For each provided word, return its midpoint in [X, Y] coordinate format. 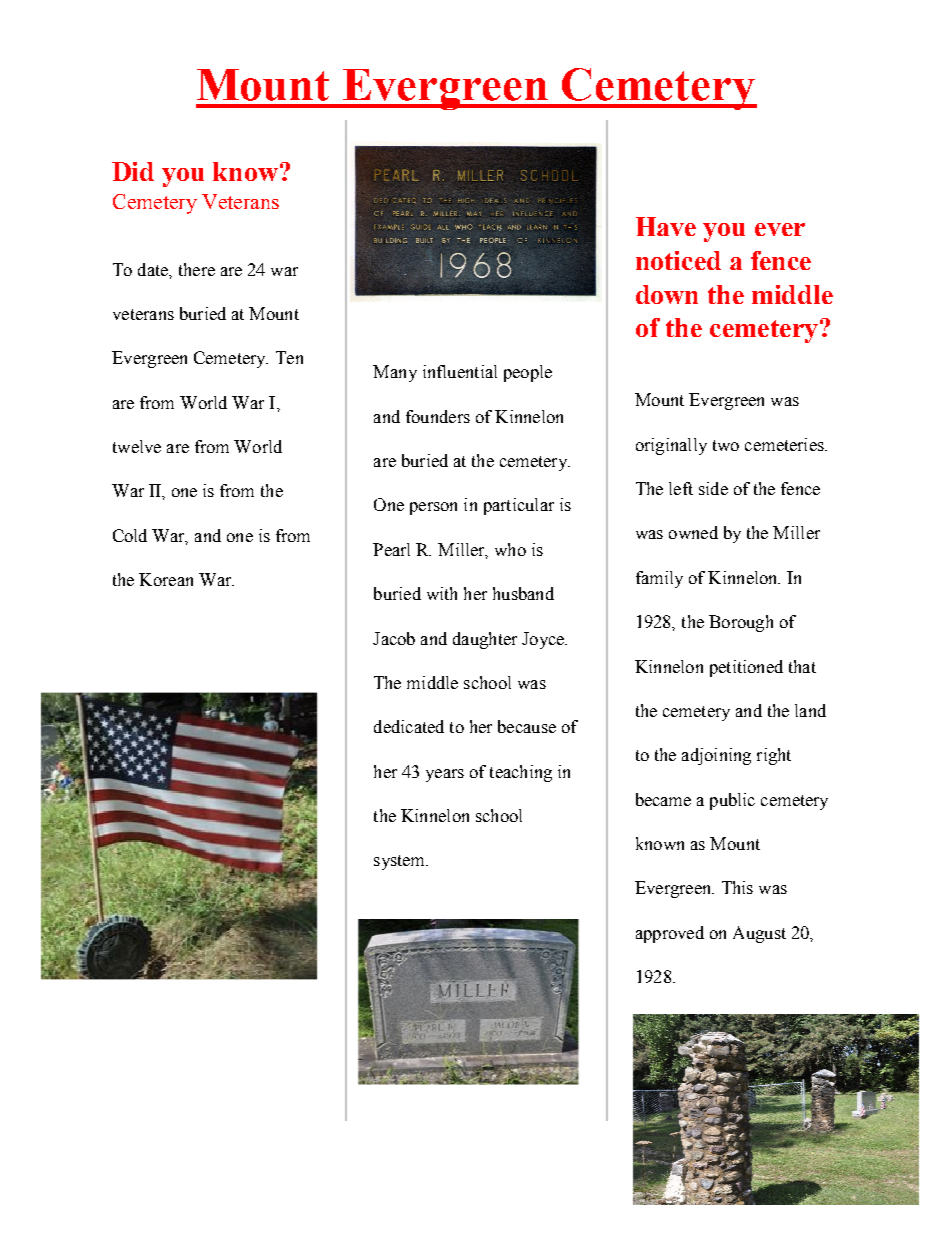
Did [133, 171]
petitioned [746, 668]
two [726, 445]
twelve [137, 446]
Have [666, 226]
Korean [166, 579]
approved [670, 934]
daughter [485, 640]
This [737, 887]
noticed [678, 260]
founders [438, 416]
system [401, 862]
